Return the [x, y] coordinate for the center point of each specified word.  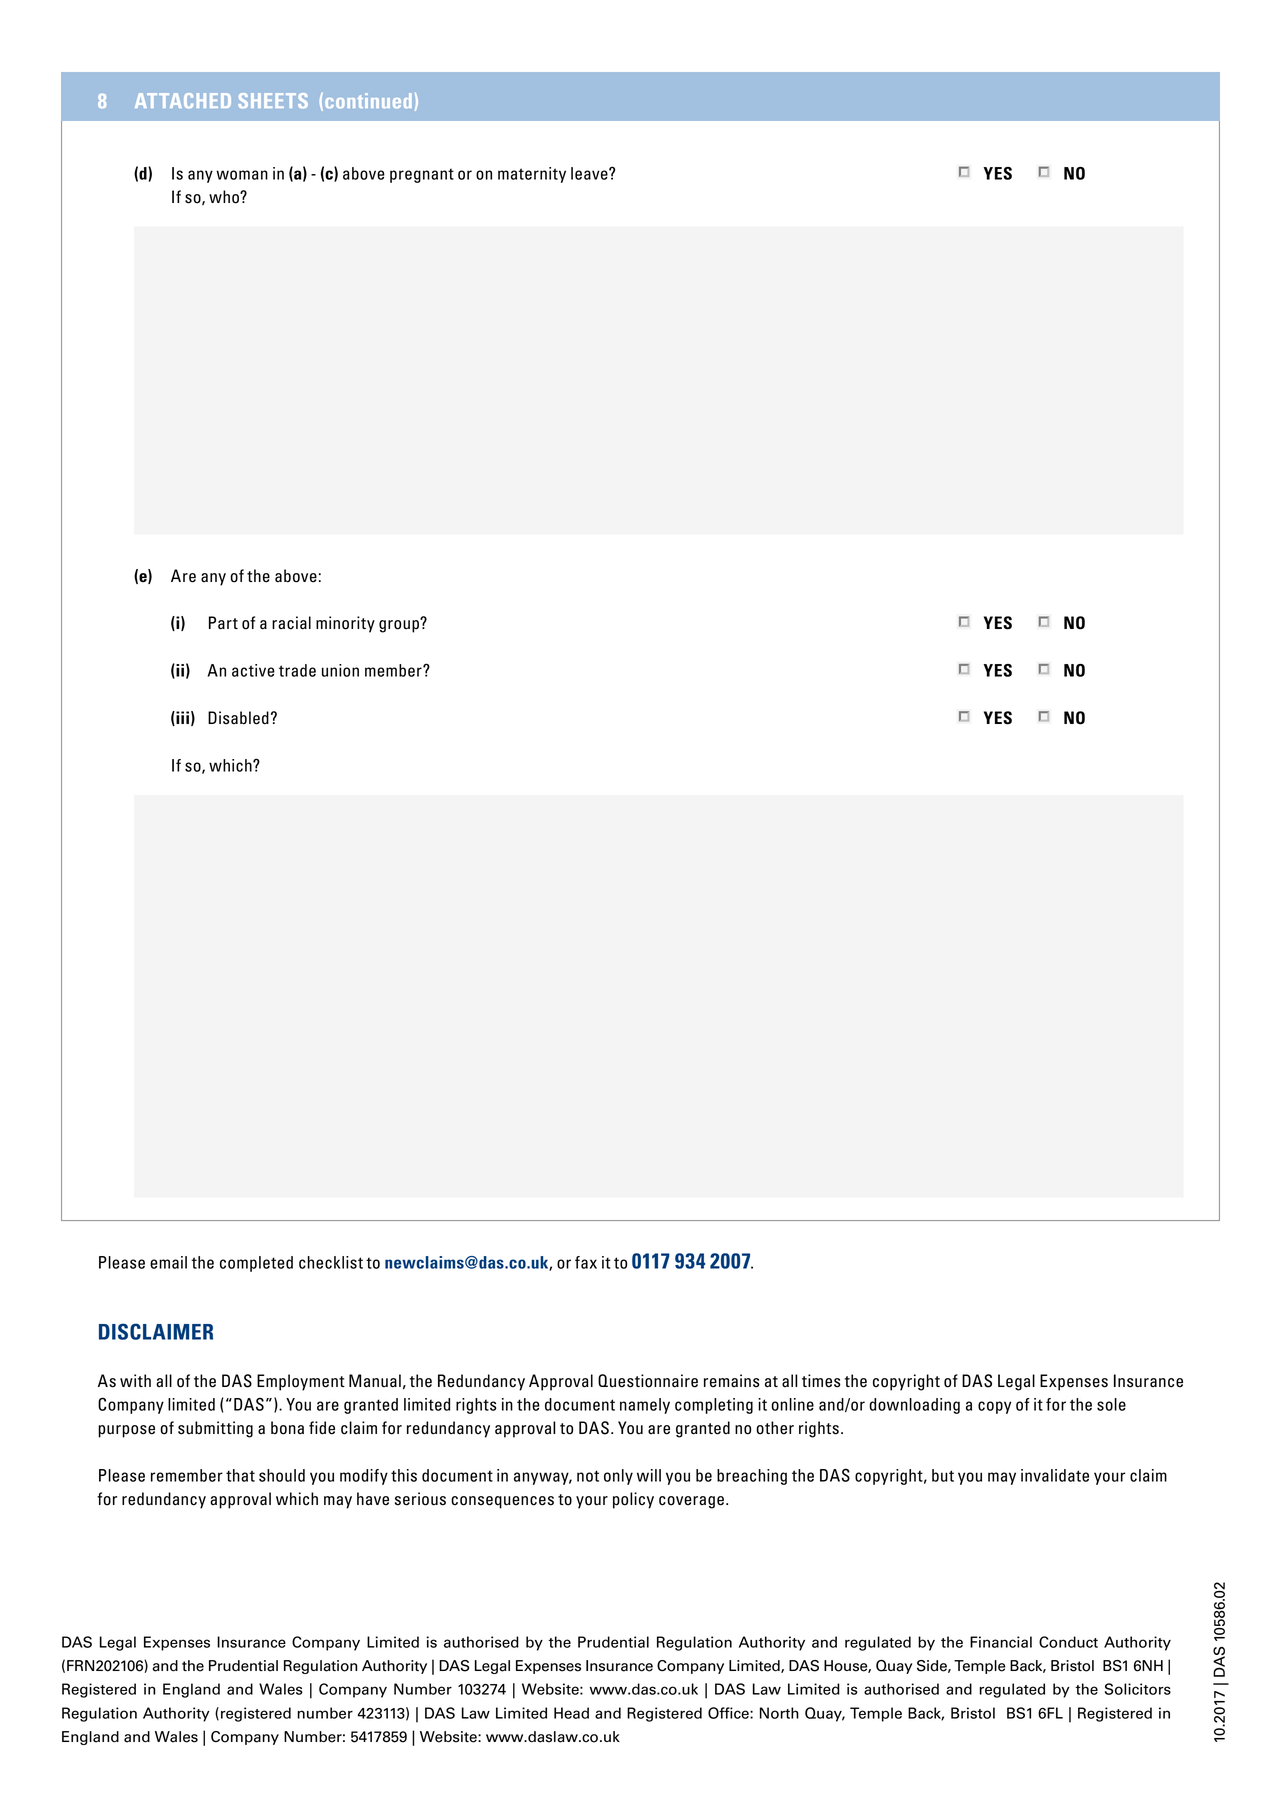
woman [242, 175]
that [240, 1475]
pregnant [422, 175]
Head [571, 1713]
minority [345, 624]
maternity [532, 175]
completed [256, 1264]
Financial [1001, 1642]
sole [1111, 1404]
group [400, 625]
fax [586, 1262]
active [253, 670]
